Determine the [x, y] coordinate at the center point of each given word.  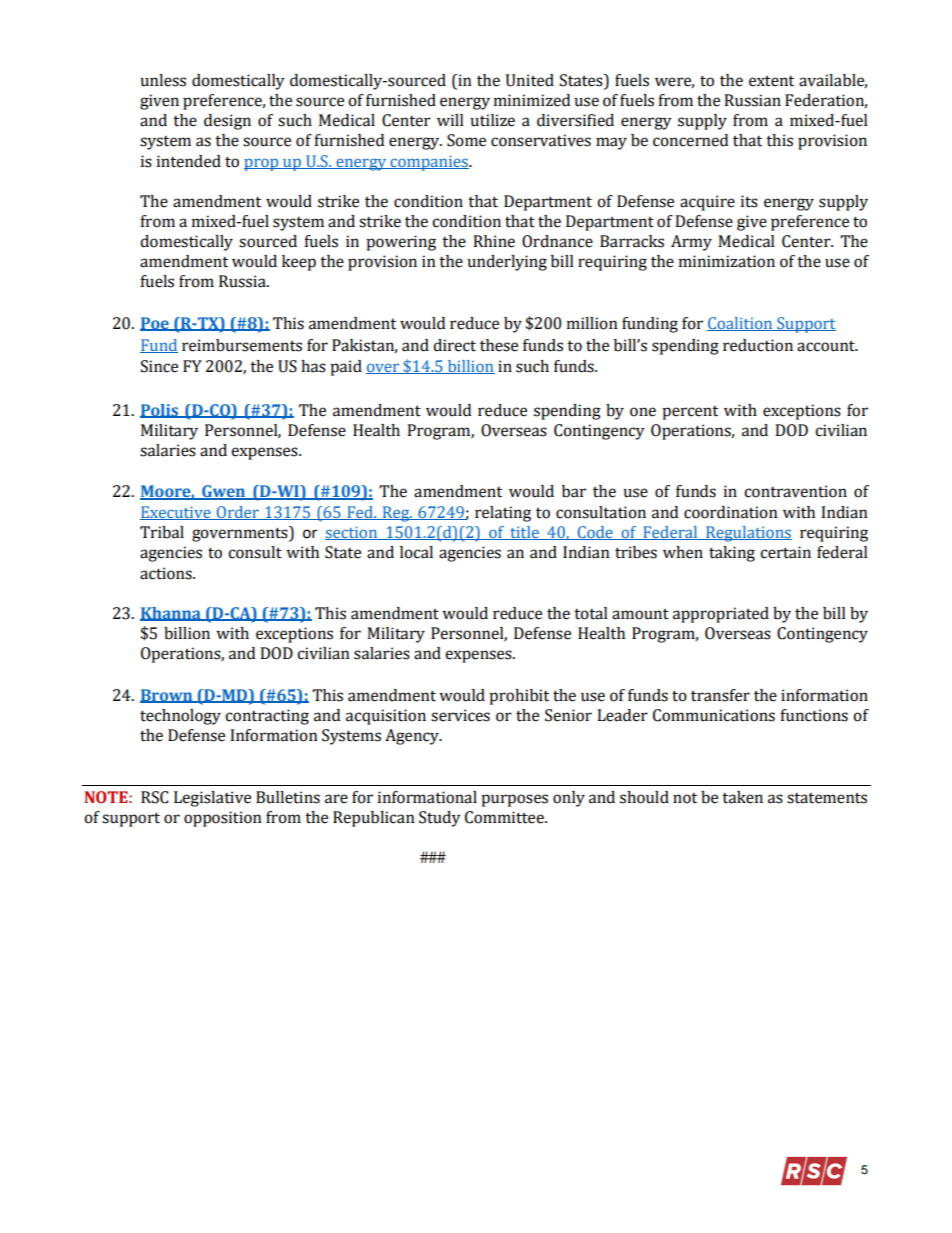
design [227, 122]
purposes [514, 800]
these [499, 345]
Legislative [212, 799]
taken [742, 797]
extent [771, 81]
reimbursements [242, 345]
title [524, 533]
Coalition [741, 324]
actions [167, 573]
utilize [492, 120]
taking [732, 554]
